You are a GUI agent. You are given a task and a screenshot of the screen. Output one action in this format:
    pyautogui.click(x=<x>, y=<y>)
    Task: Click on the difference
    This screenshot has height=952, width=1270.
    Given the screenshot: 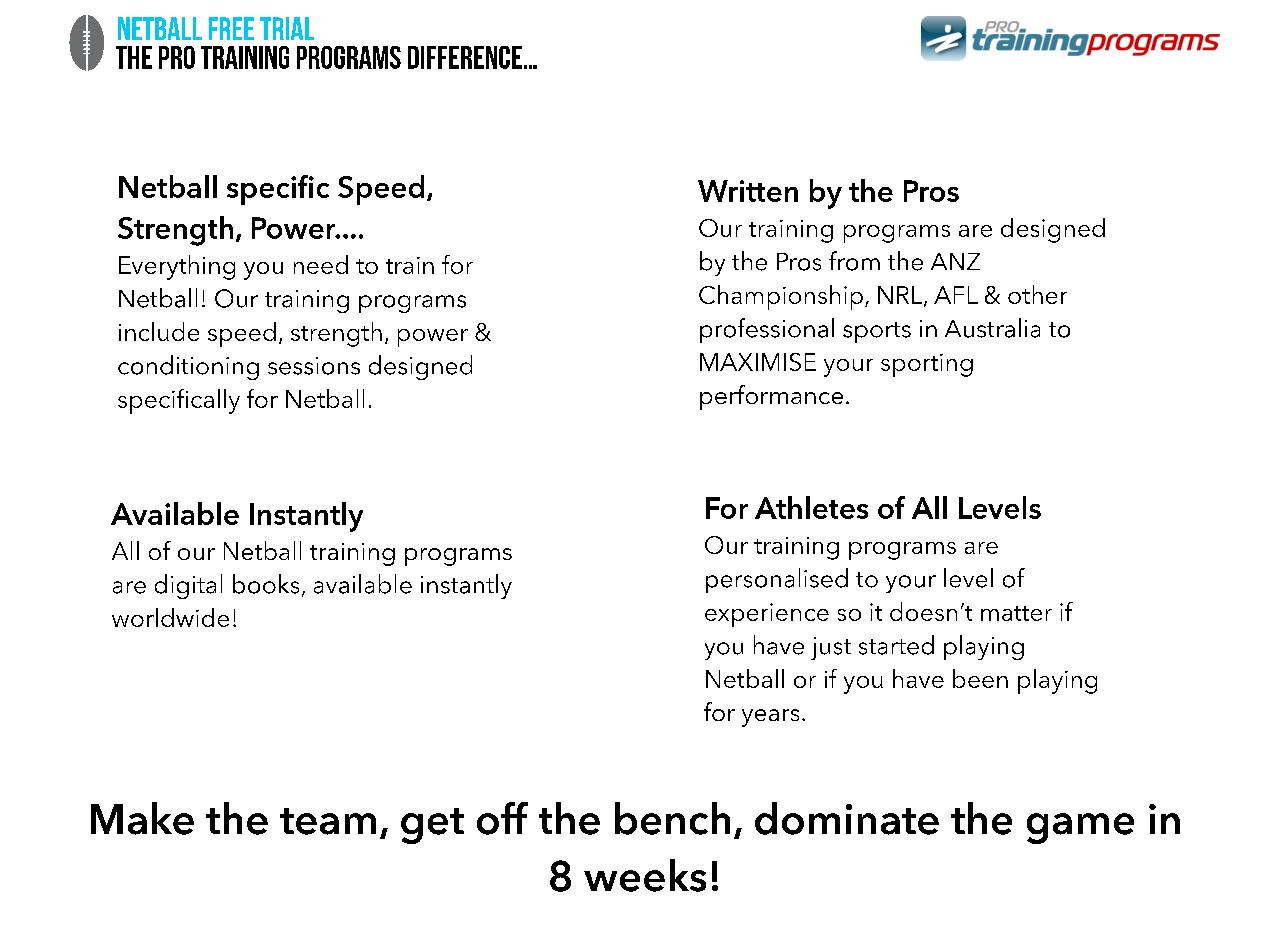 What is the action you would take?
    pyautogui.click(x=465, y=57)
